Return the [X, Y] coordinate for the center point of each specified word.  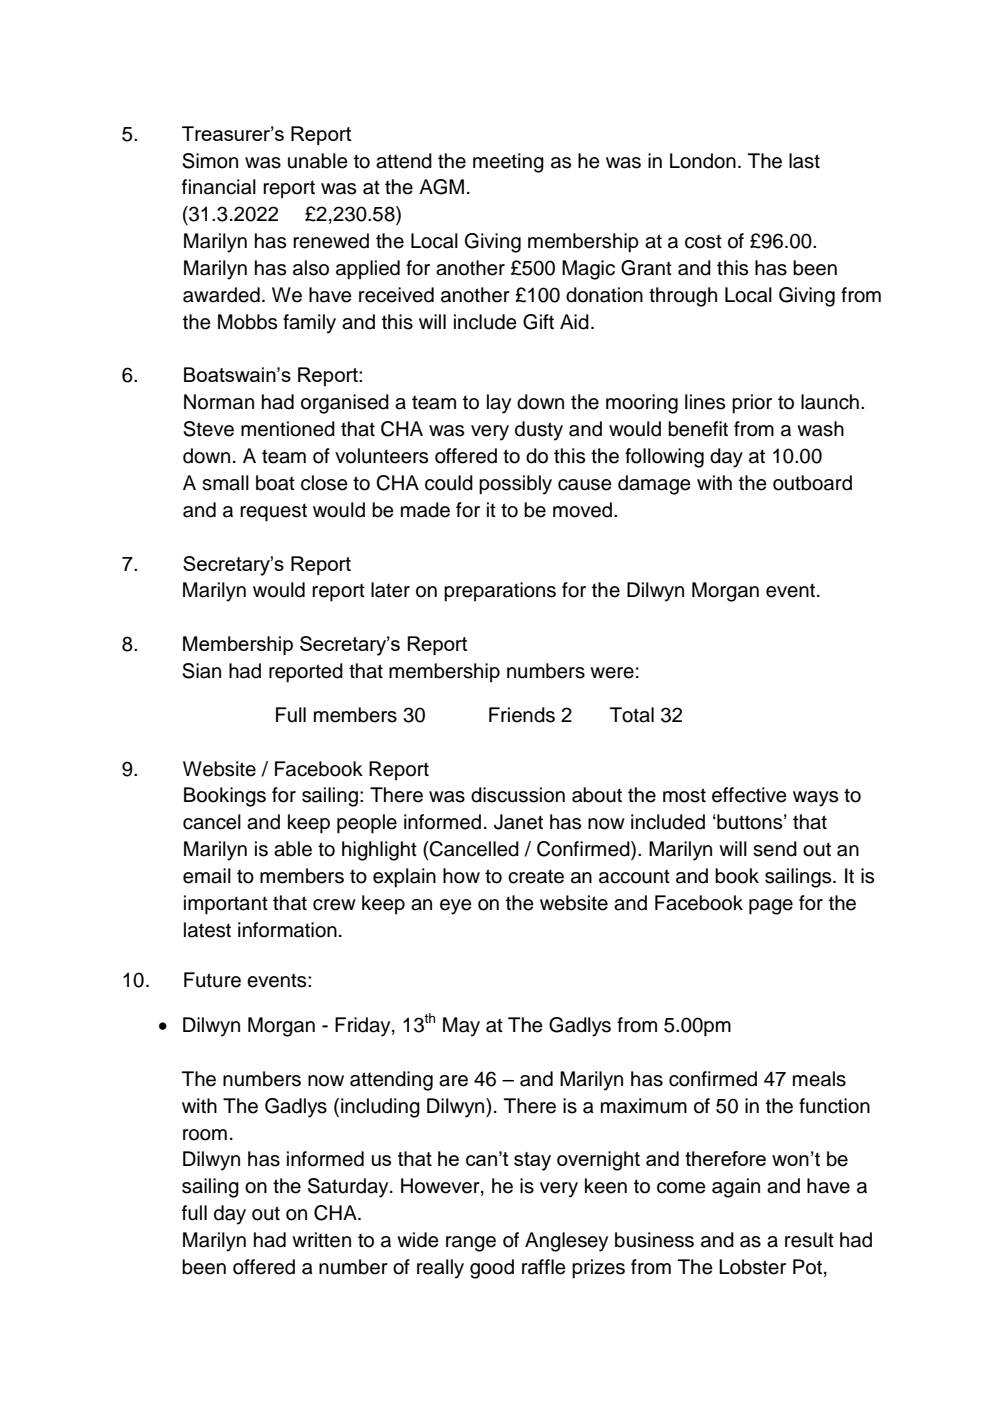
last [804, 161]
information [287, 930]
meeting [508, 163]
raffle [544, 1267]
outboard [812, 483]
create [536, 876]
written [321, 1240]
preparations [500, 592]
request [273, 512]
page [771, 907]
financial [219, 187]
